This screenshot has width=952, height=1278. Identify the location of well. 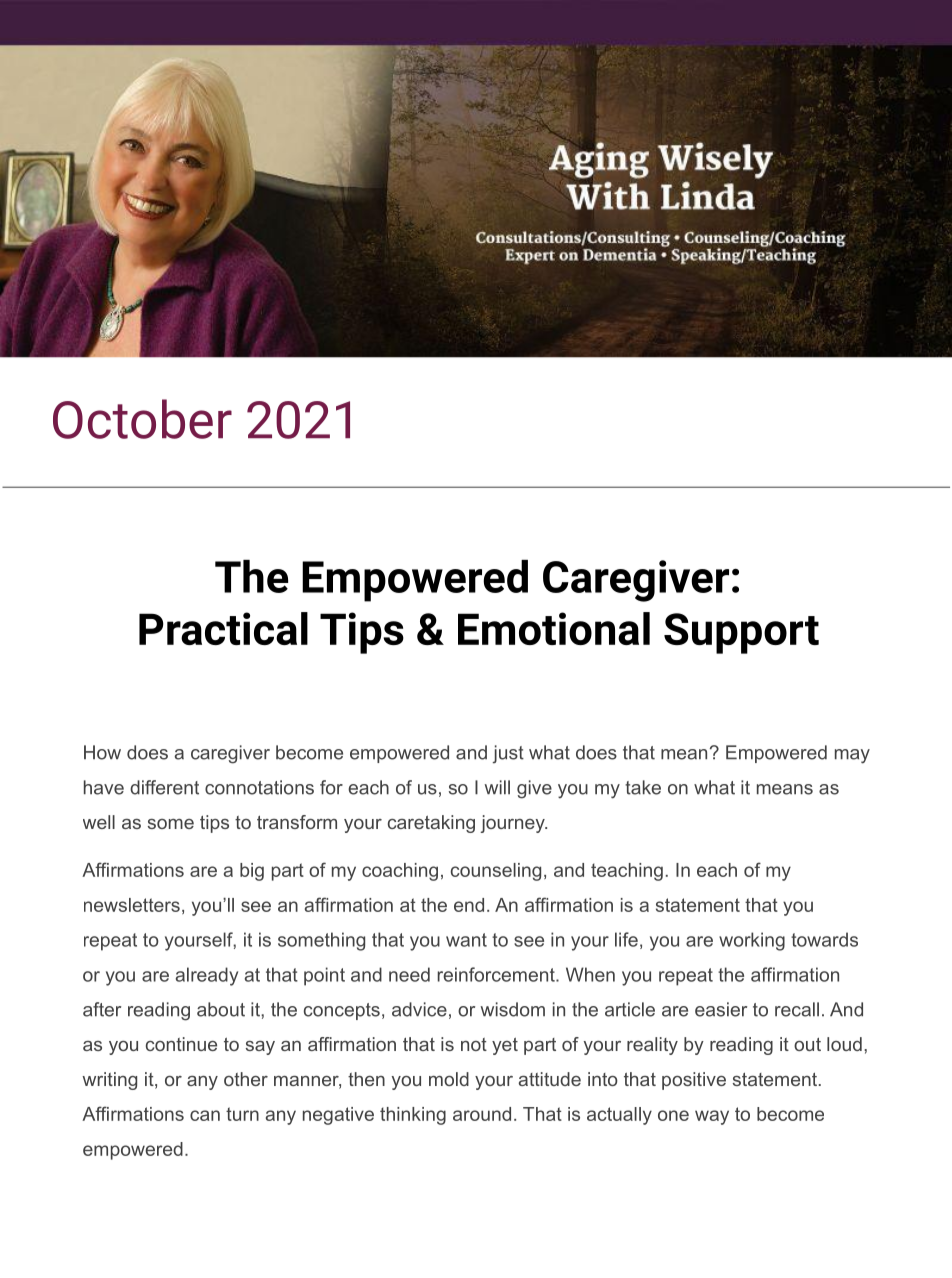
(99, 822).
